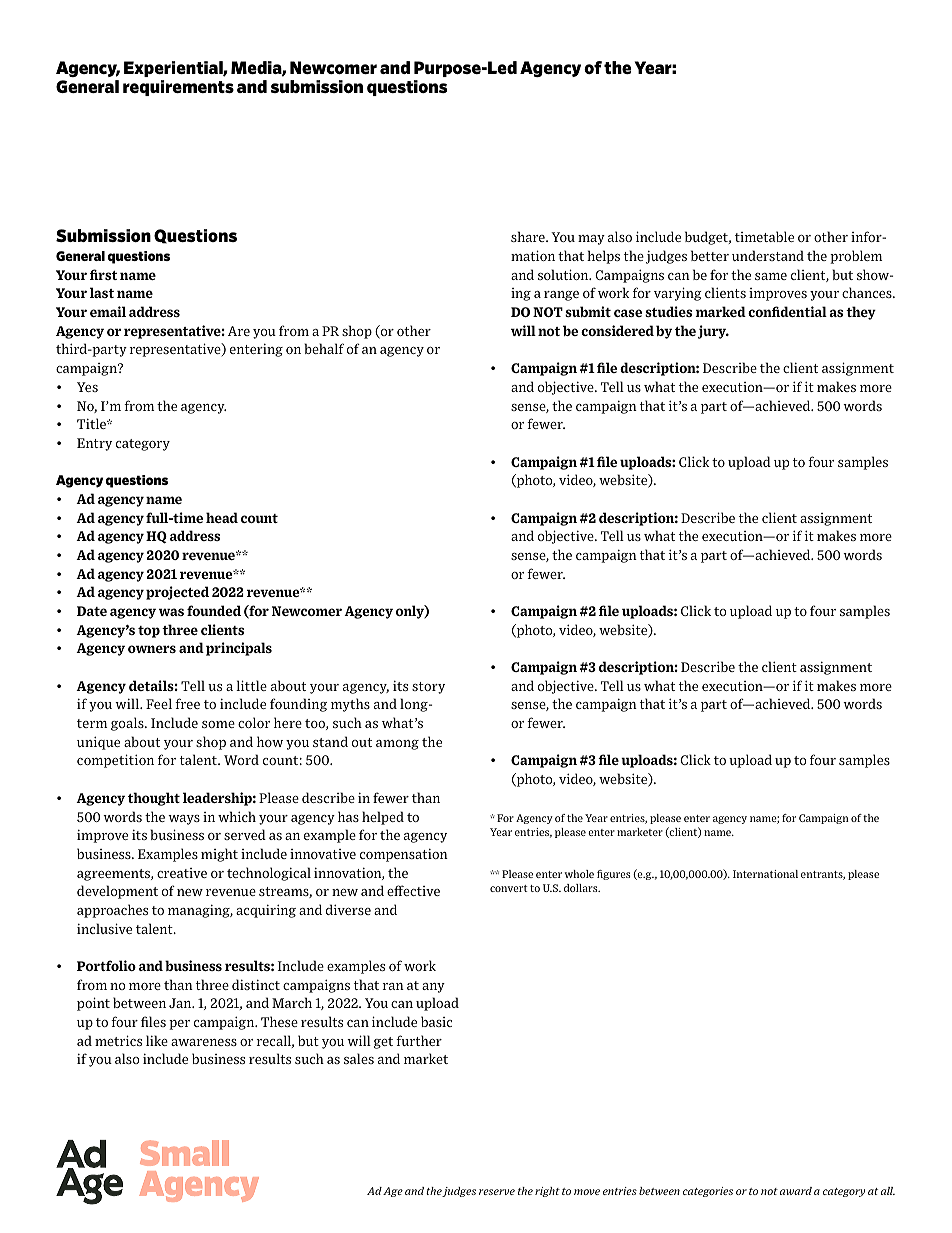 The height and width of the screenshot is (1233, 952). Describe the element at coordinates (204, 1042) in the screenshot. I see `awareness` at that location.
